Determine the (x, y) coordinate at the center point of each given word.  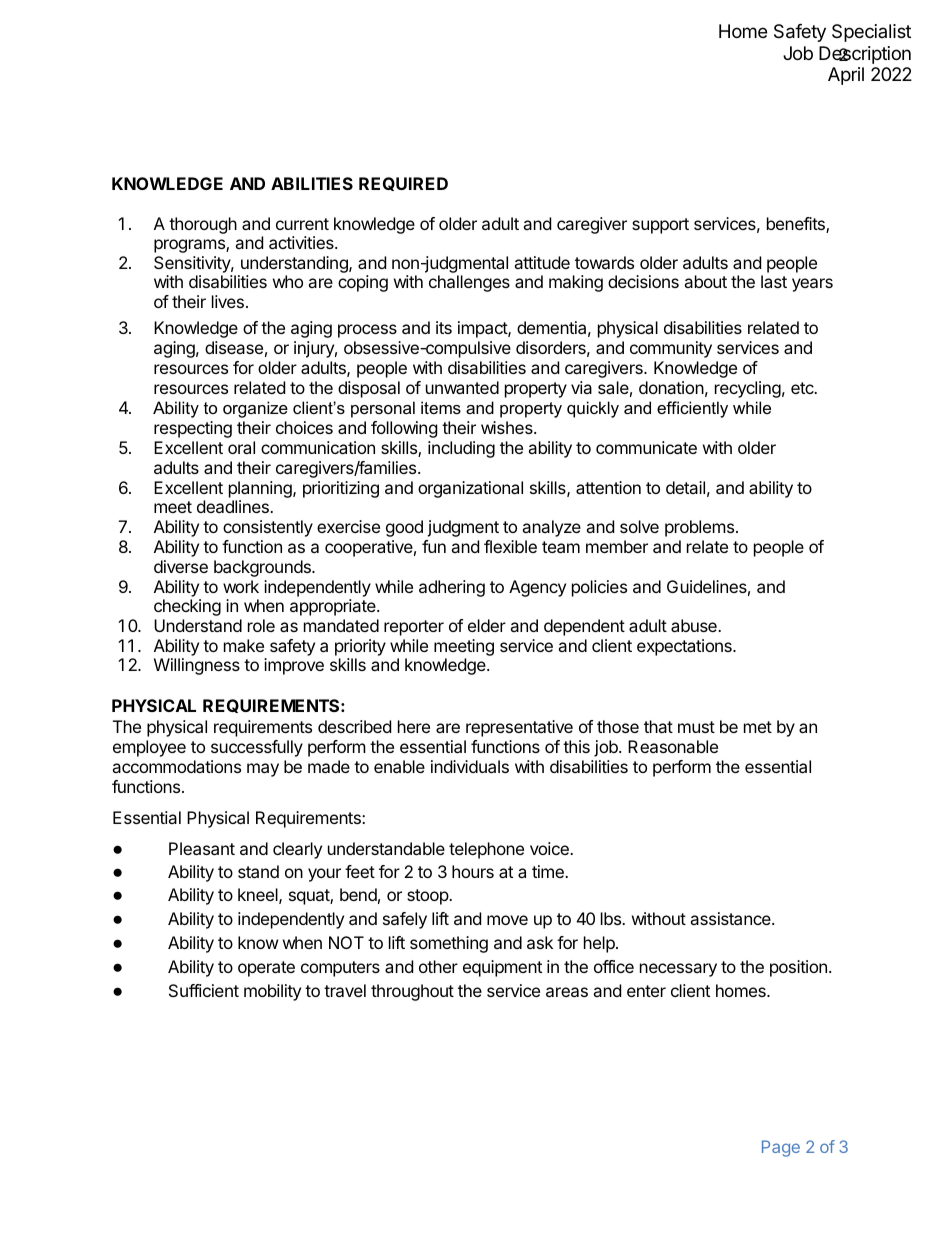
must (696, 727)
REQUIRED (403, 184)
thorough (203, 225)
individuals (470, 766)
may (263, 770)
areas (567, 992)
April (846, 76)
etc (803, 388)
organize (255, 409)
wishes (508, 427)
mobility (272, 992)
